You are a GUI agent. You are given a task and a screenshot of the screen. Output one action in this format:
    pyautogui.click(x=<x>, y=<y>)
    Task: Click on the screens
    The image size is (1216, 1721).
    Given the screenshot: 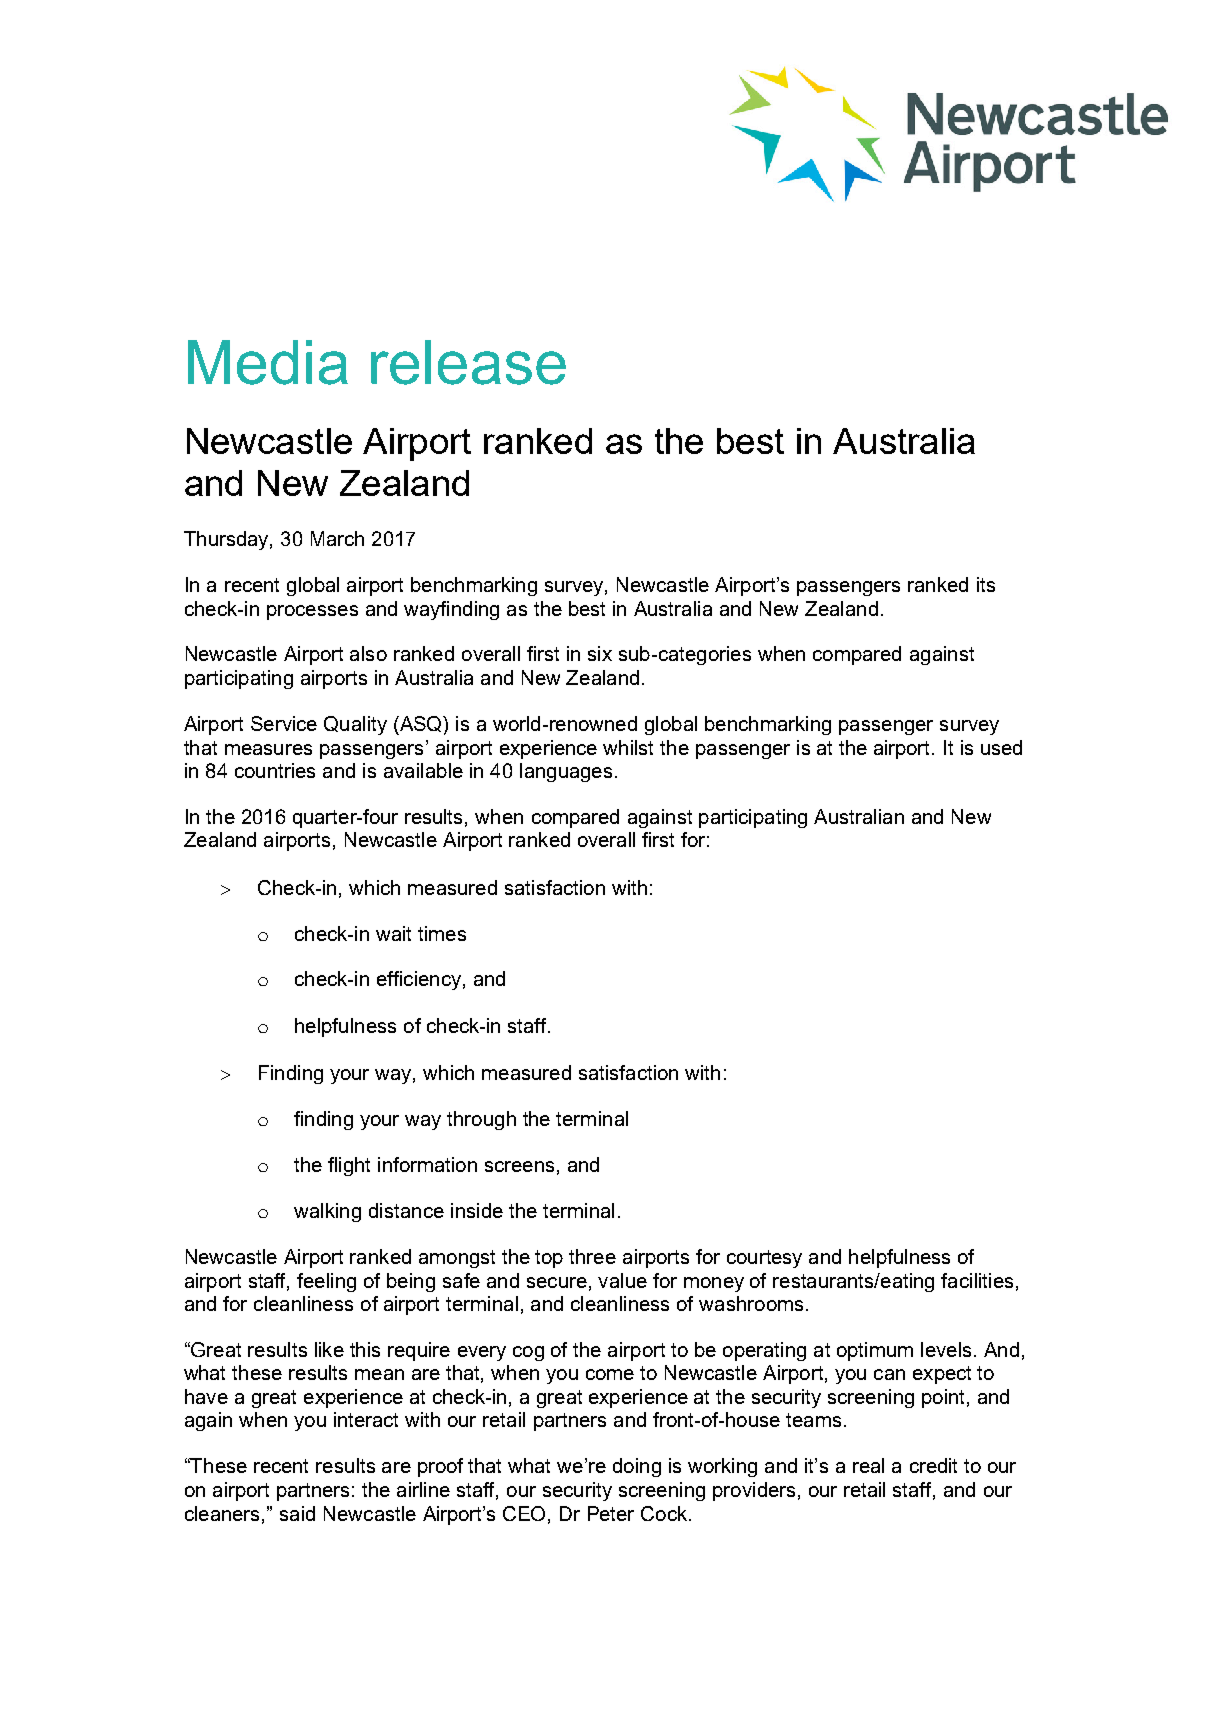 What is the action you would take?
    pyautogui.click(x=519, y=1166)
